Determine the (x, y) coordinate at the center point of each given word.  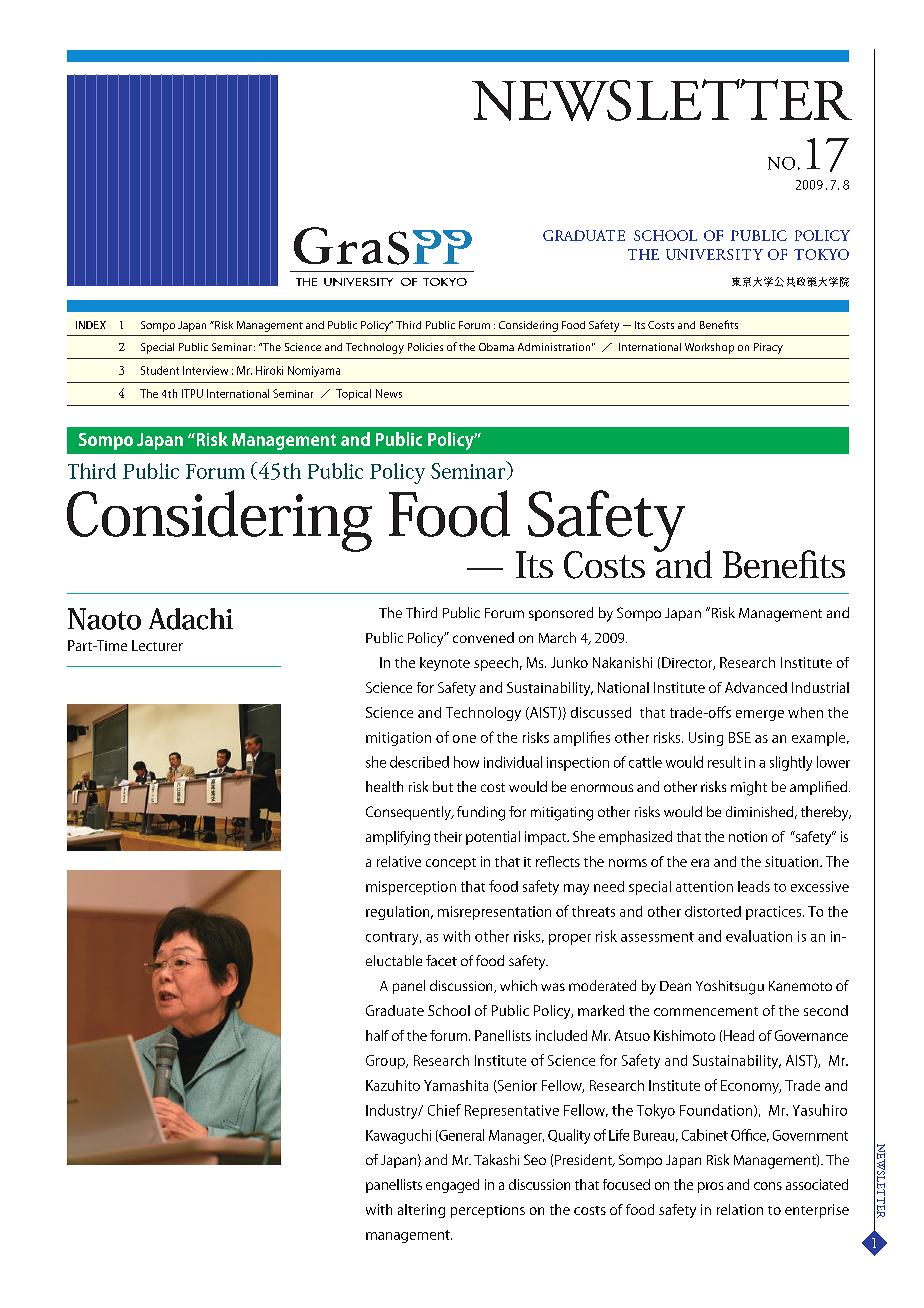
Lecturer (157, 645)
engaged (452, 1186)
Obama (496, 347)
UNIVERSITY (714, 254)
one (464, 739)
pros (710, 1187)
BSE (740, 737)
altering (421, 1211)
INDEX (91, 325)
